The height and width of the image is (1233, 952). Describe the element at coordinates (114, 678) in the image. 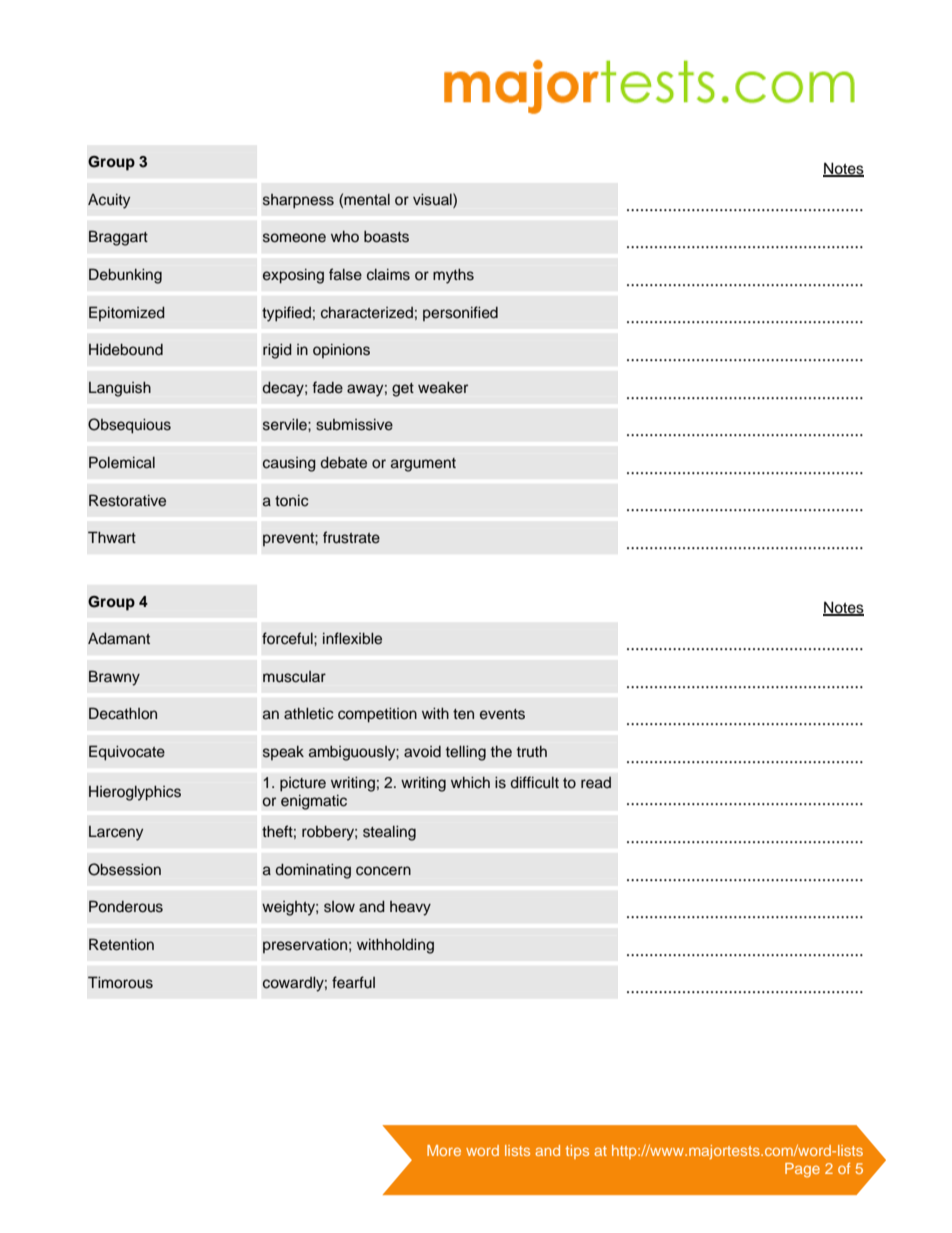

I see `Brawny` at that location.
